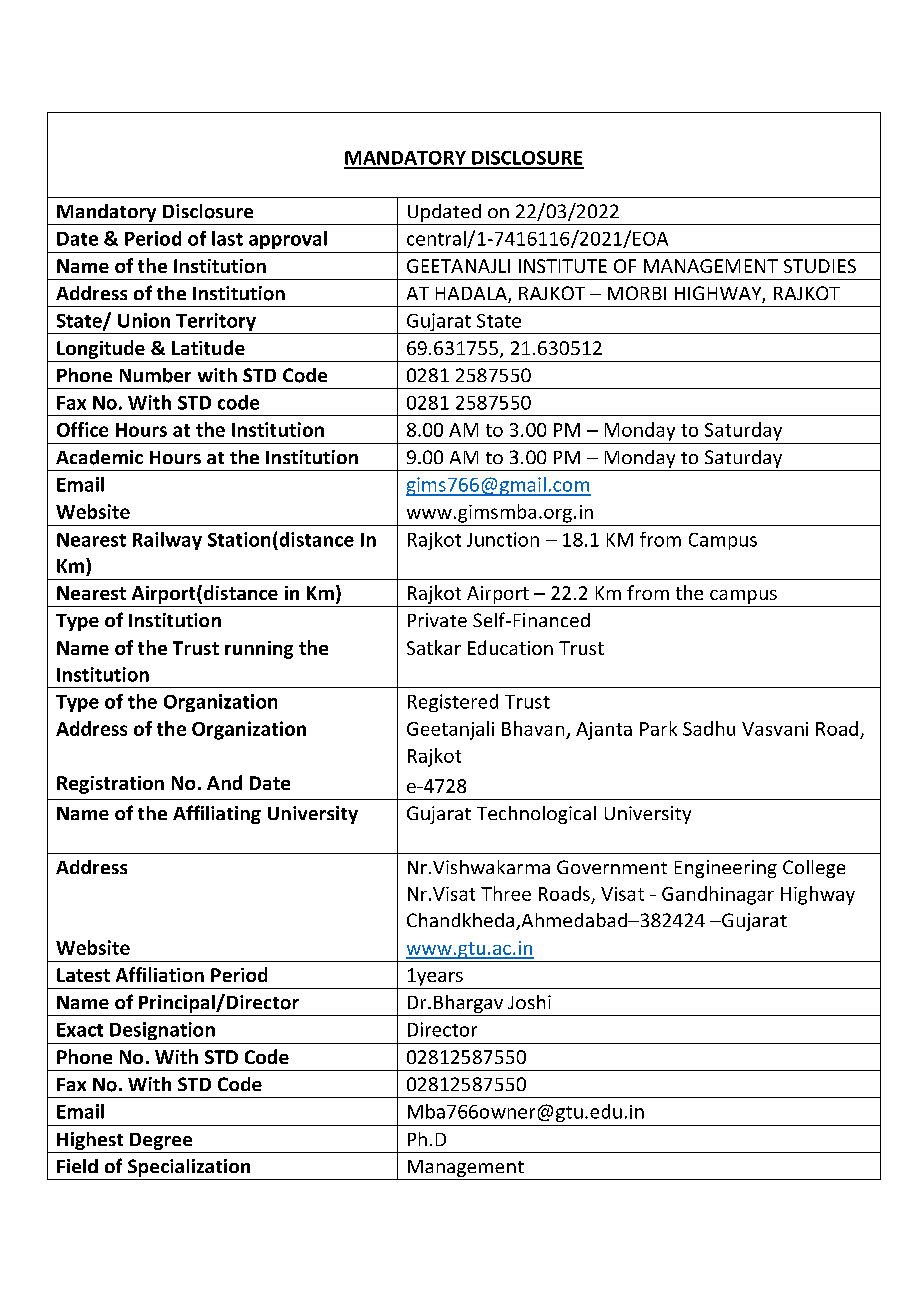 The width and height of the screenshot is (924, 1308). What do you see at coordinates (503, 539) in the screenshot?
I see `Junction` at bounding box center [503, 539].
